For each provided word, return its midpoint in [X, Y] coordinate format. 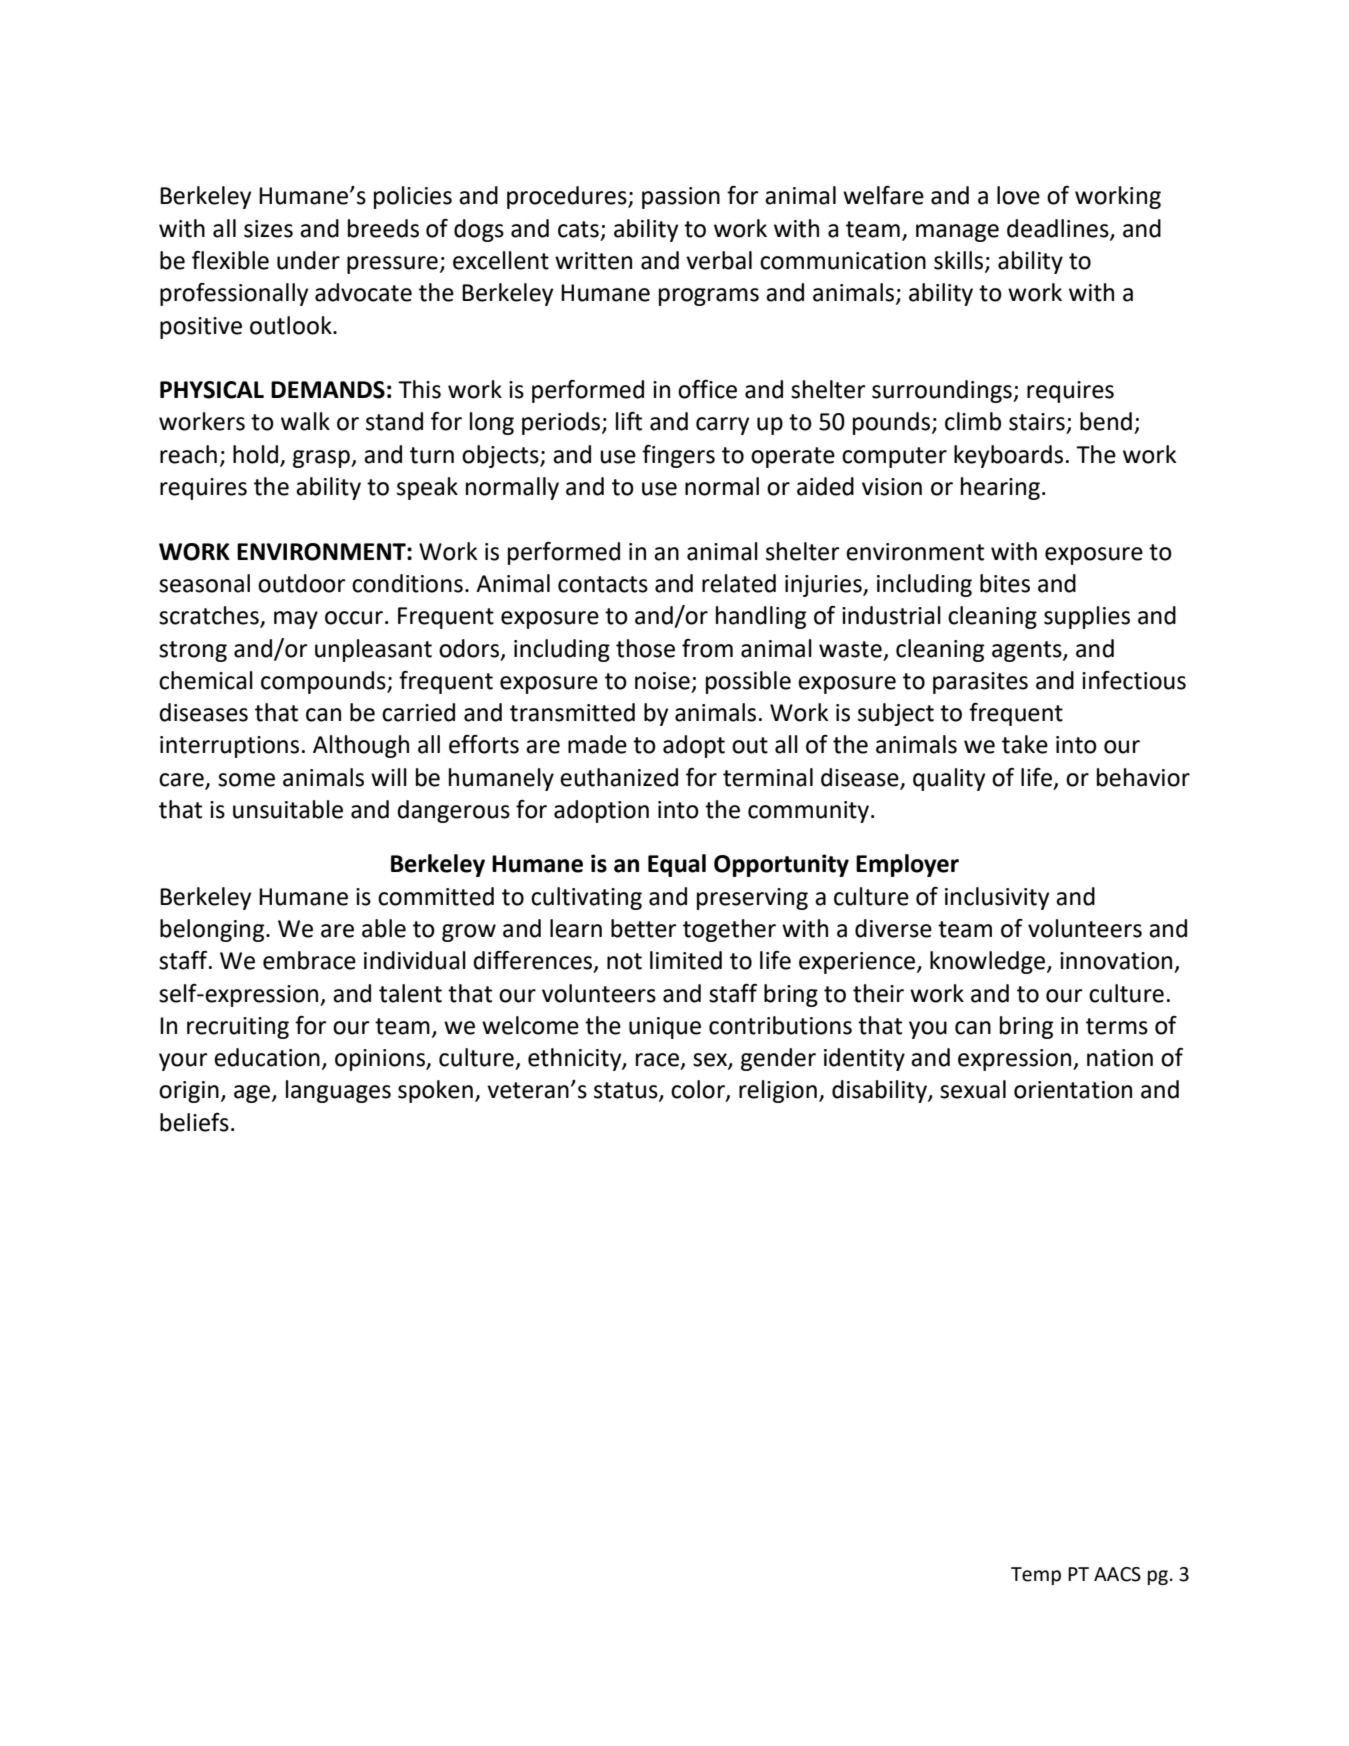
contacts [603, 584]
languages [338, 1091]
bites [1005, 583]
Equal [677, 865]
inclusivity [997, 898]
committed [436, 896]
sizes [268, 229]
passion [681, 198]
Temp [1036, 1576]
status [627, 1091]
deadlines [1059, 229]
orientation [1073, 1090]
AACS [1117, 1574]
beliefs [194, 1122]
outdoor [302, 583]
